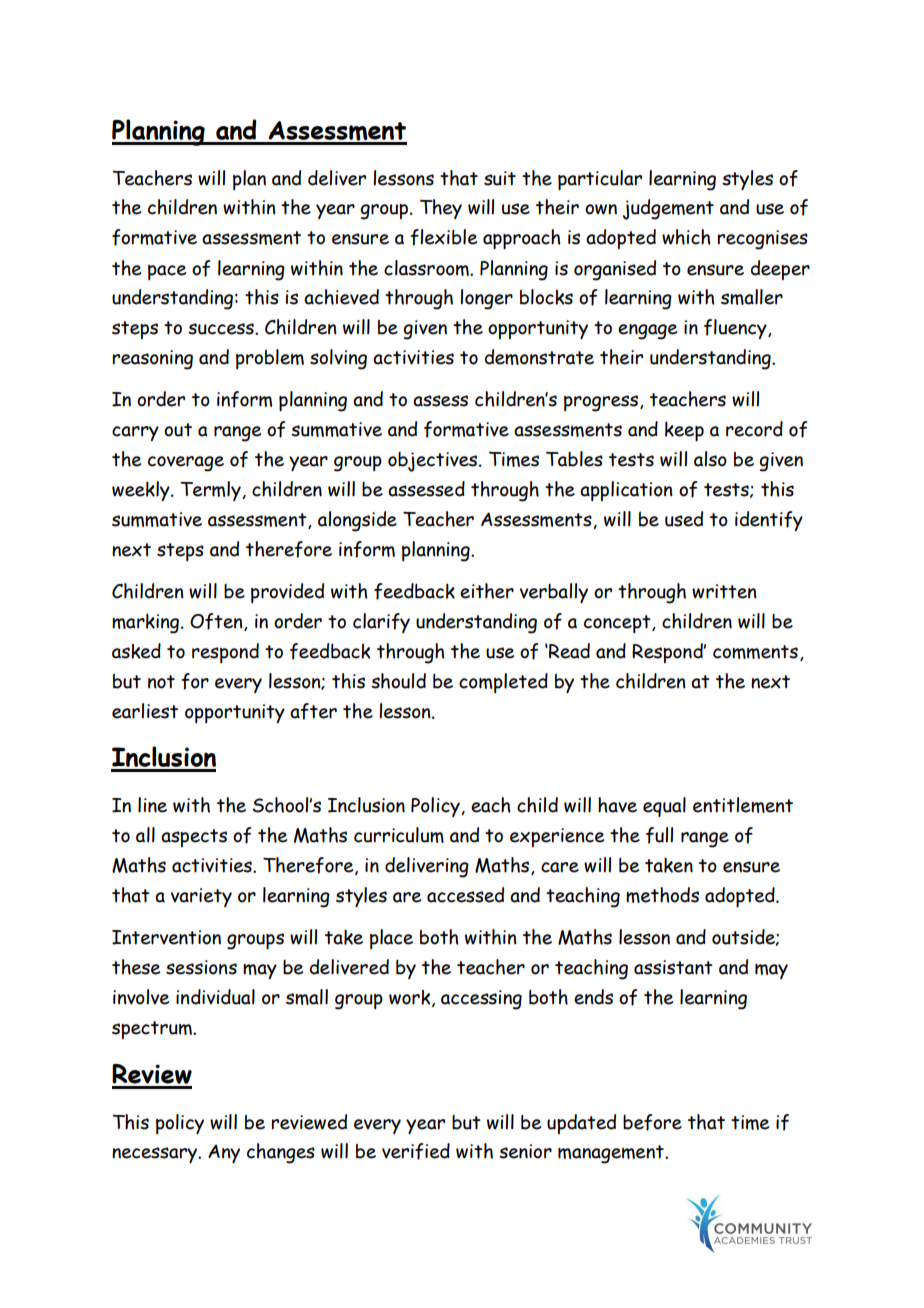 This page has width=924, height=1308. I want to click on methods, so click(662, 895).
